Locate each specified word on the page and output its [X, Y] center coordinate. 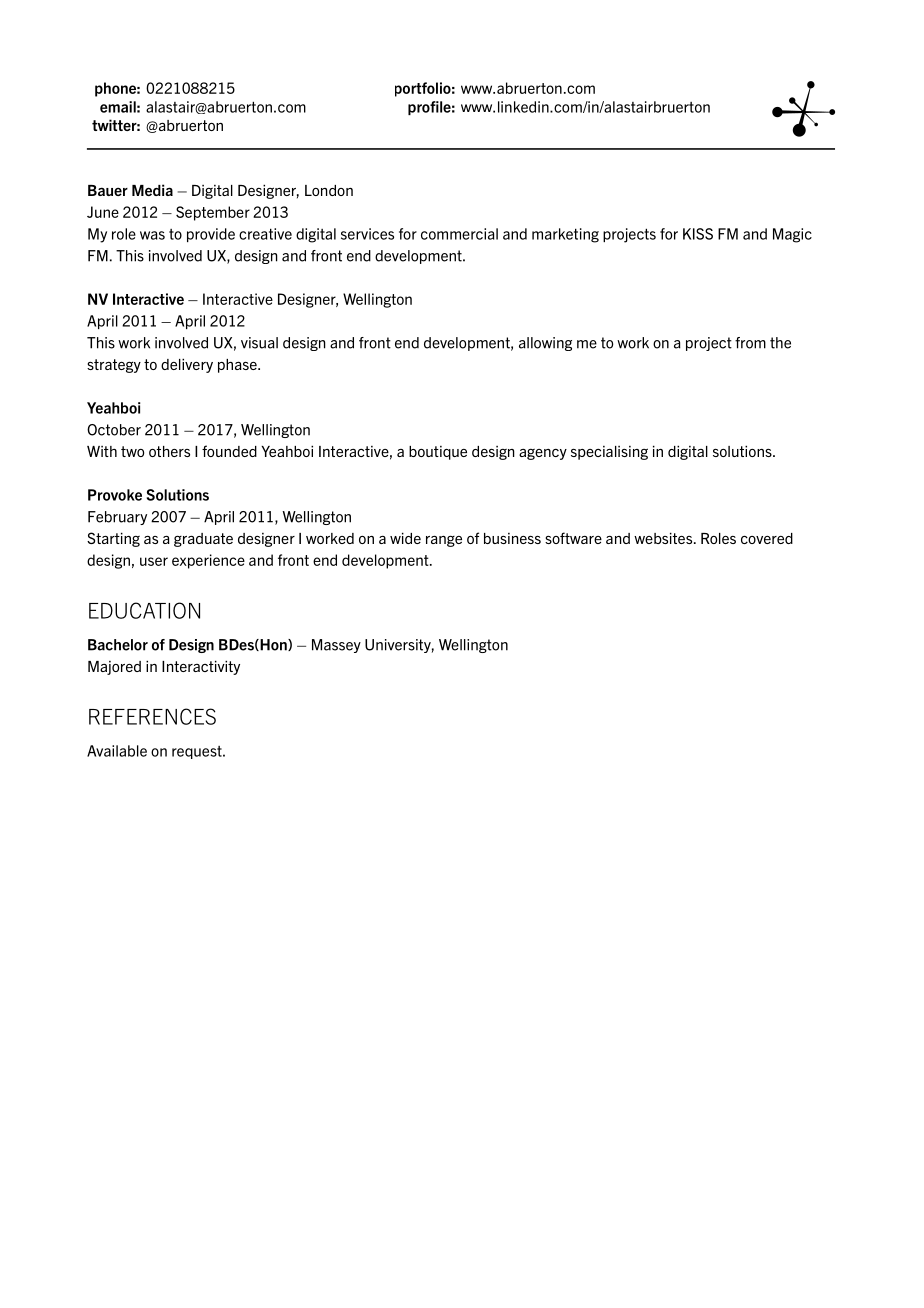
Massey [336, 646]
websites [664, 538]
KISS [698, 234]
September [213, 213]
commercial [459, 234]
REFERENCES [152, 716]
